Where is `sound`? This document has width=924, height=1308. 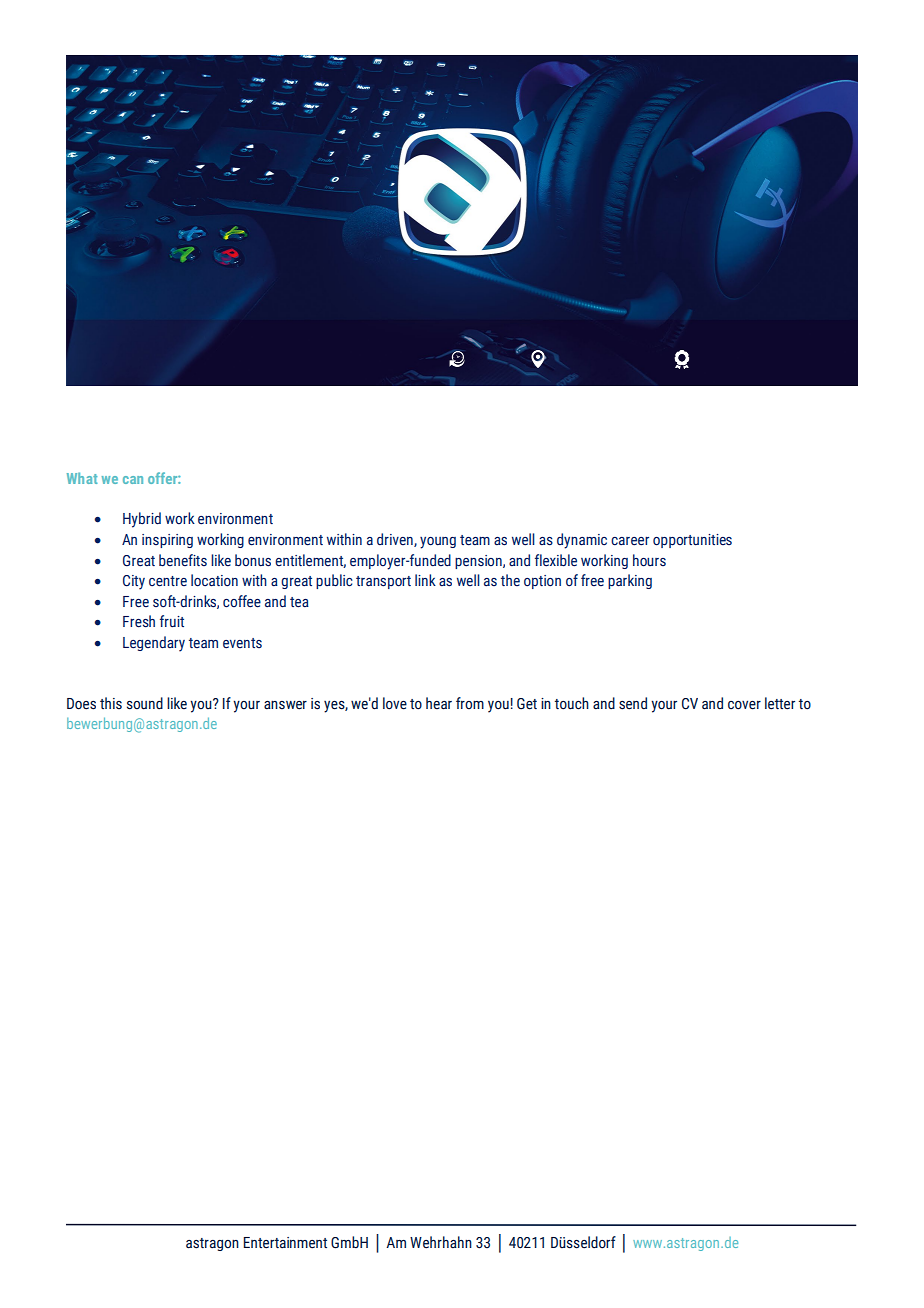
sound is located at coordinates (145, 703).
